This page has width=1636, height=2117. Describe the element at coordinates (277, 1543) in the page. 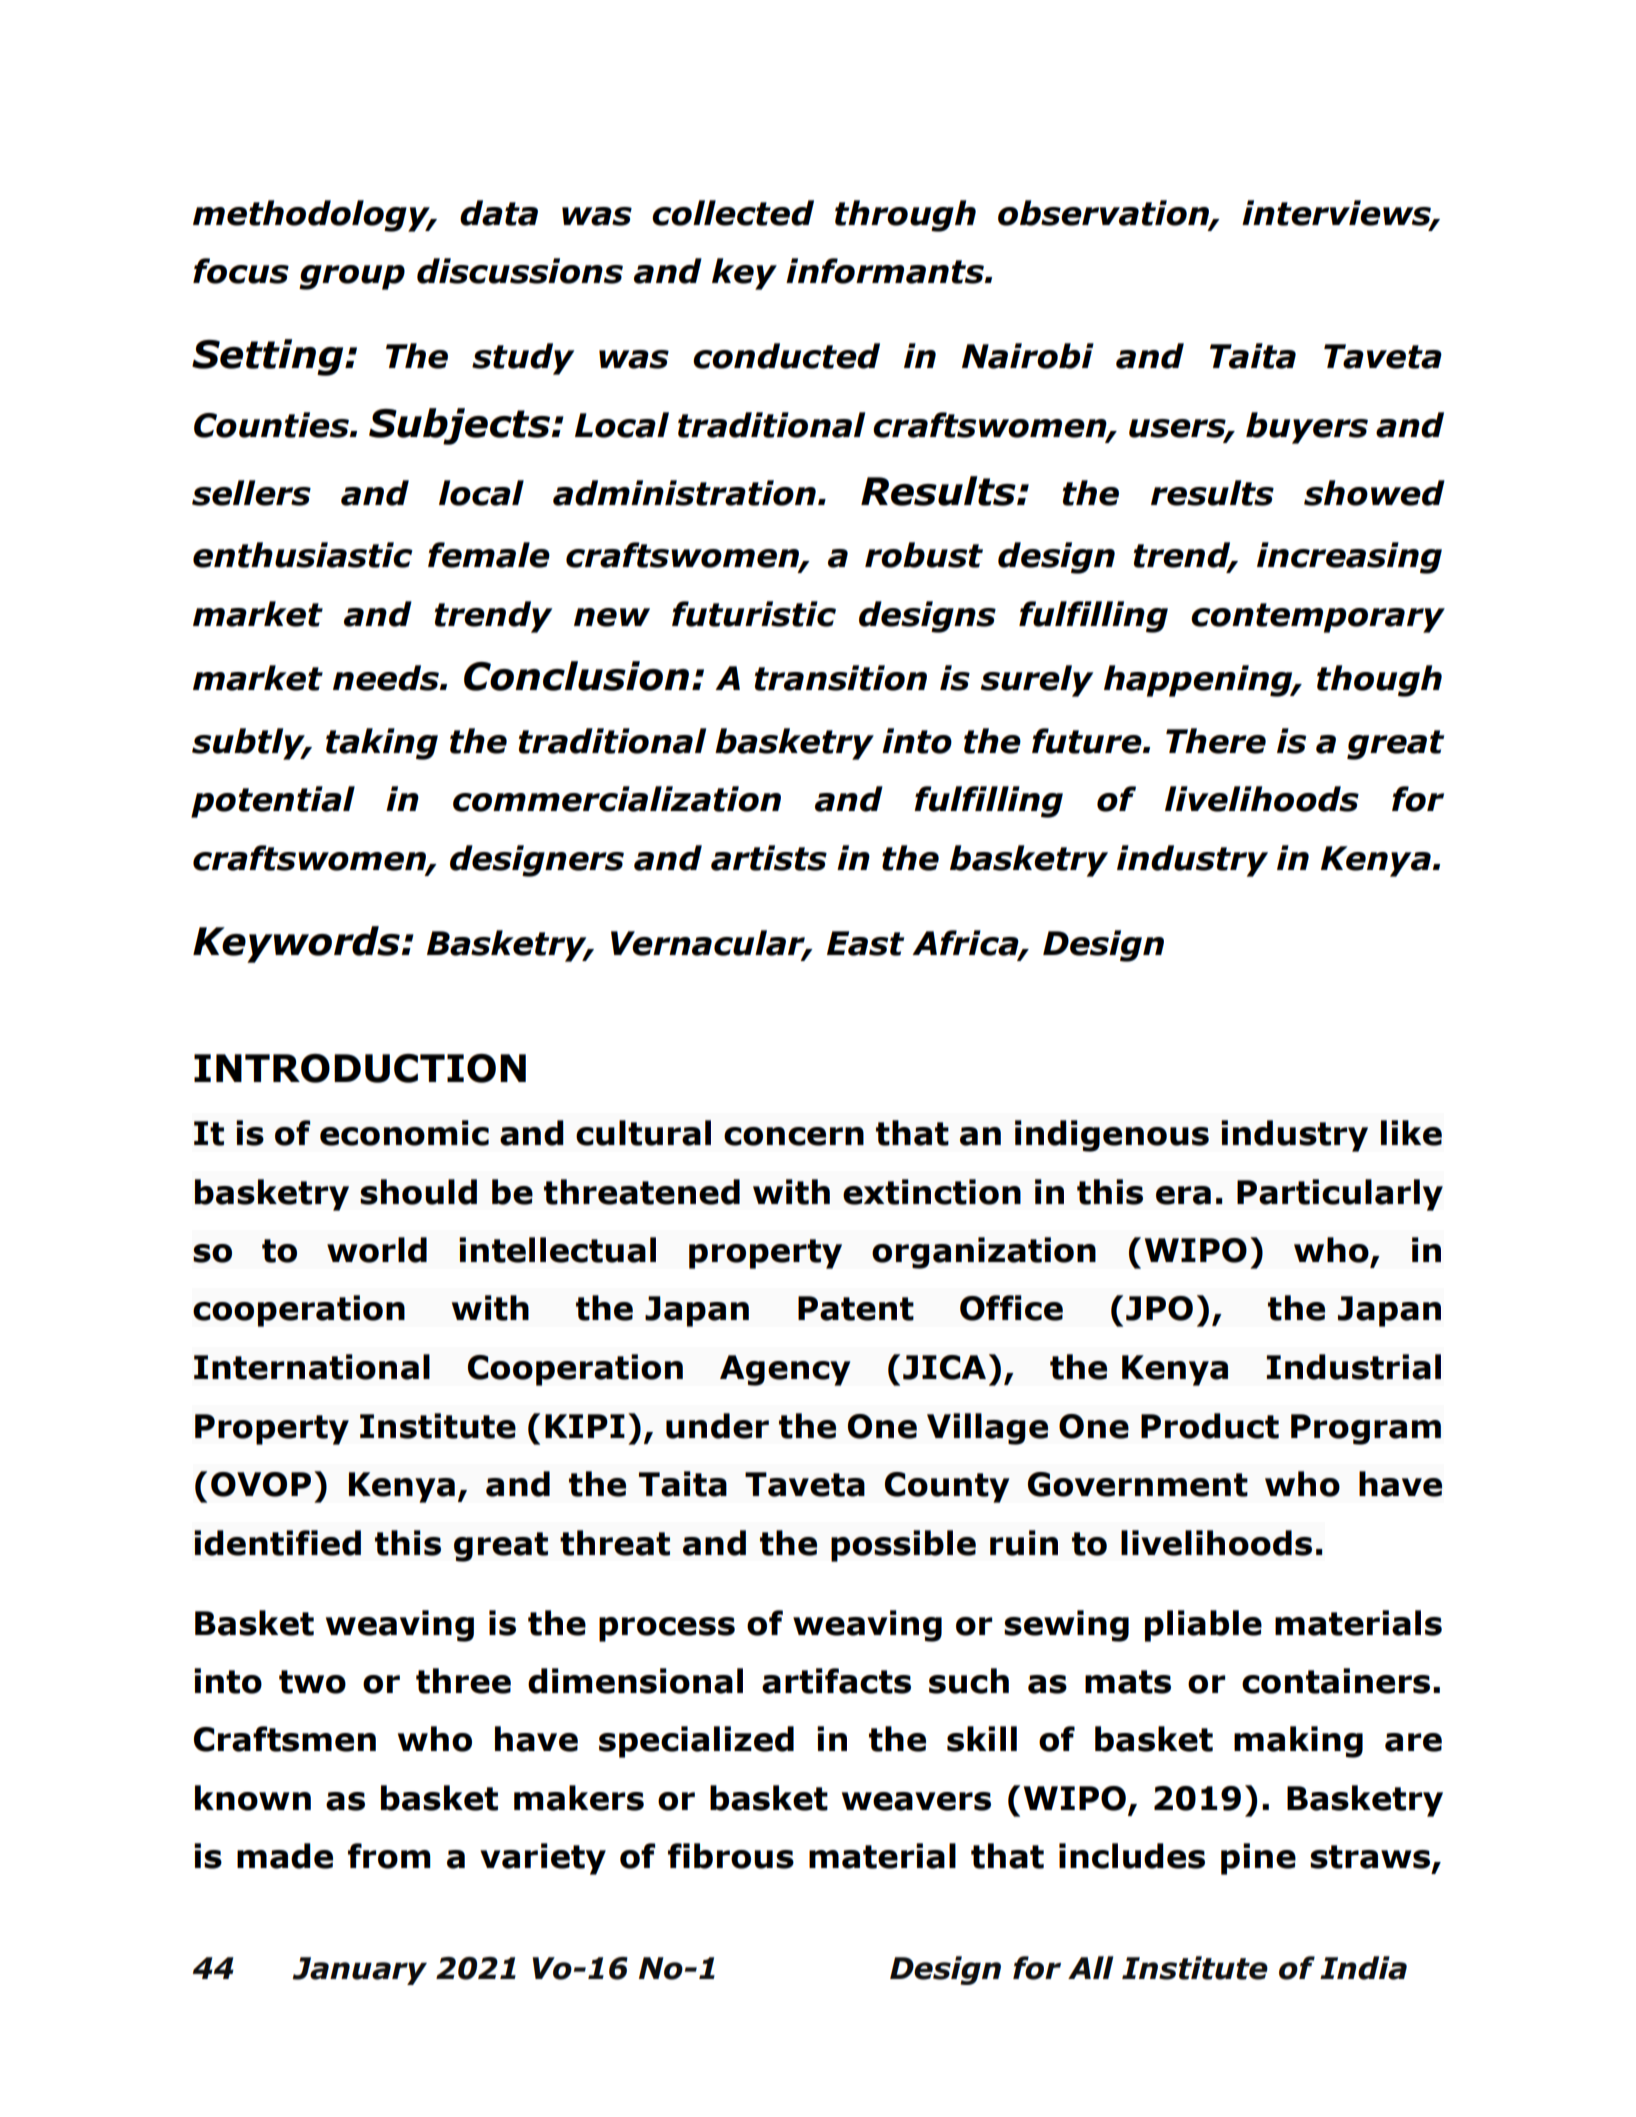

I see `identified` at that location.
